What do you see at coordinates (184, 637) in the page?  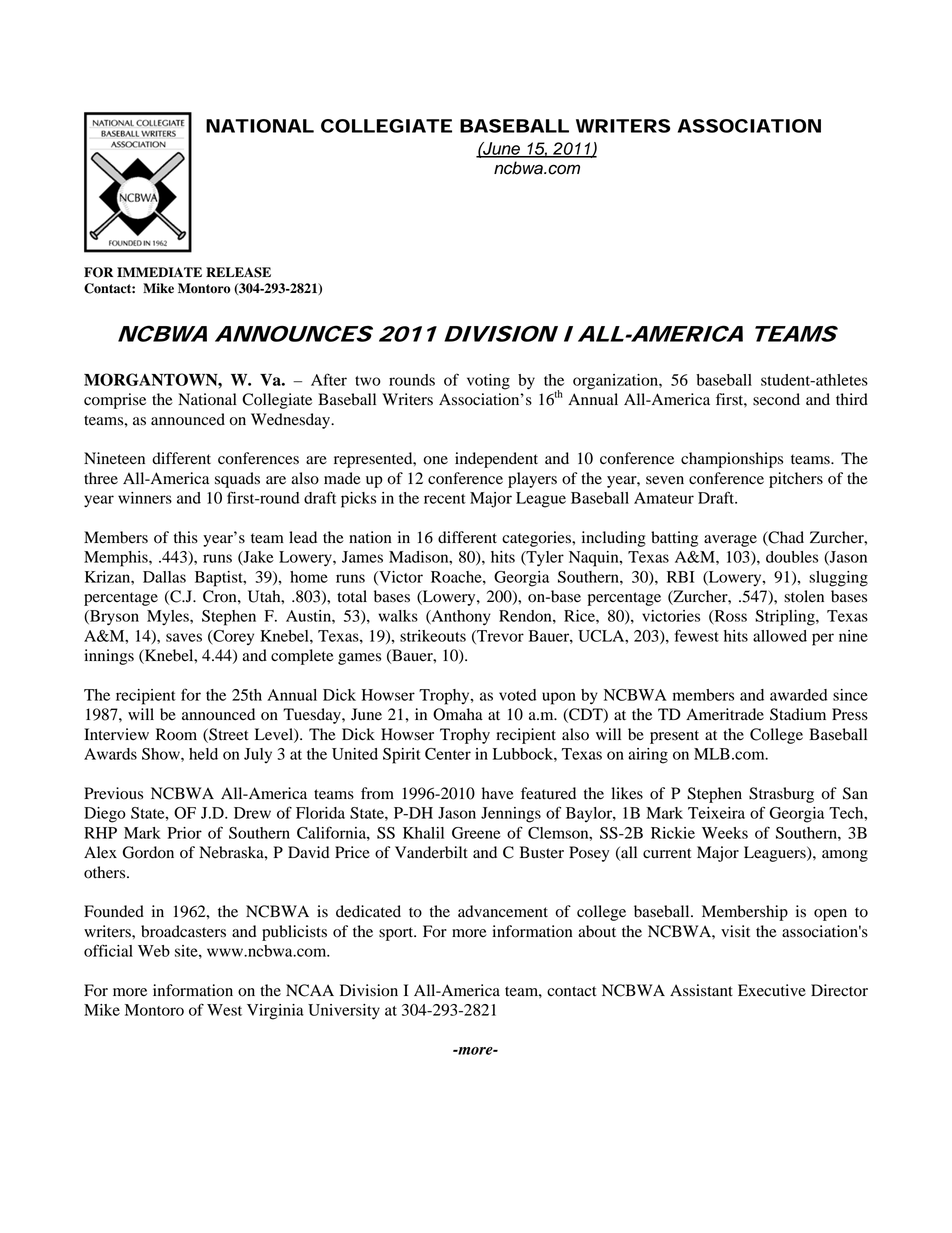 I see `saves` at bounding box center [184, 637].
